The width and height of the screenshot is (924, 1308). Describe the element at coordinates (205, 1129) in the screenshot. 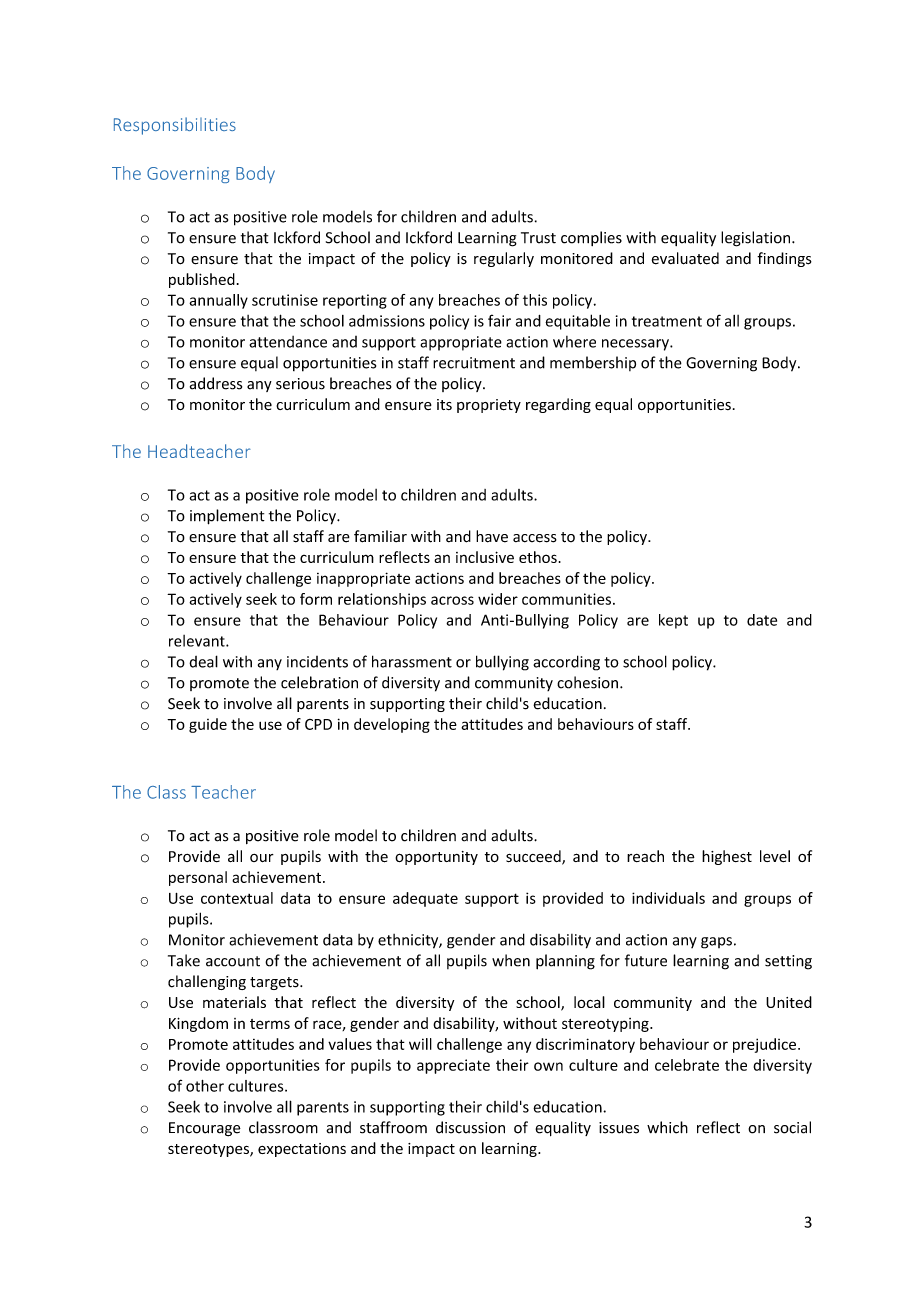

I see `Encourage` at that location.
